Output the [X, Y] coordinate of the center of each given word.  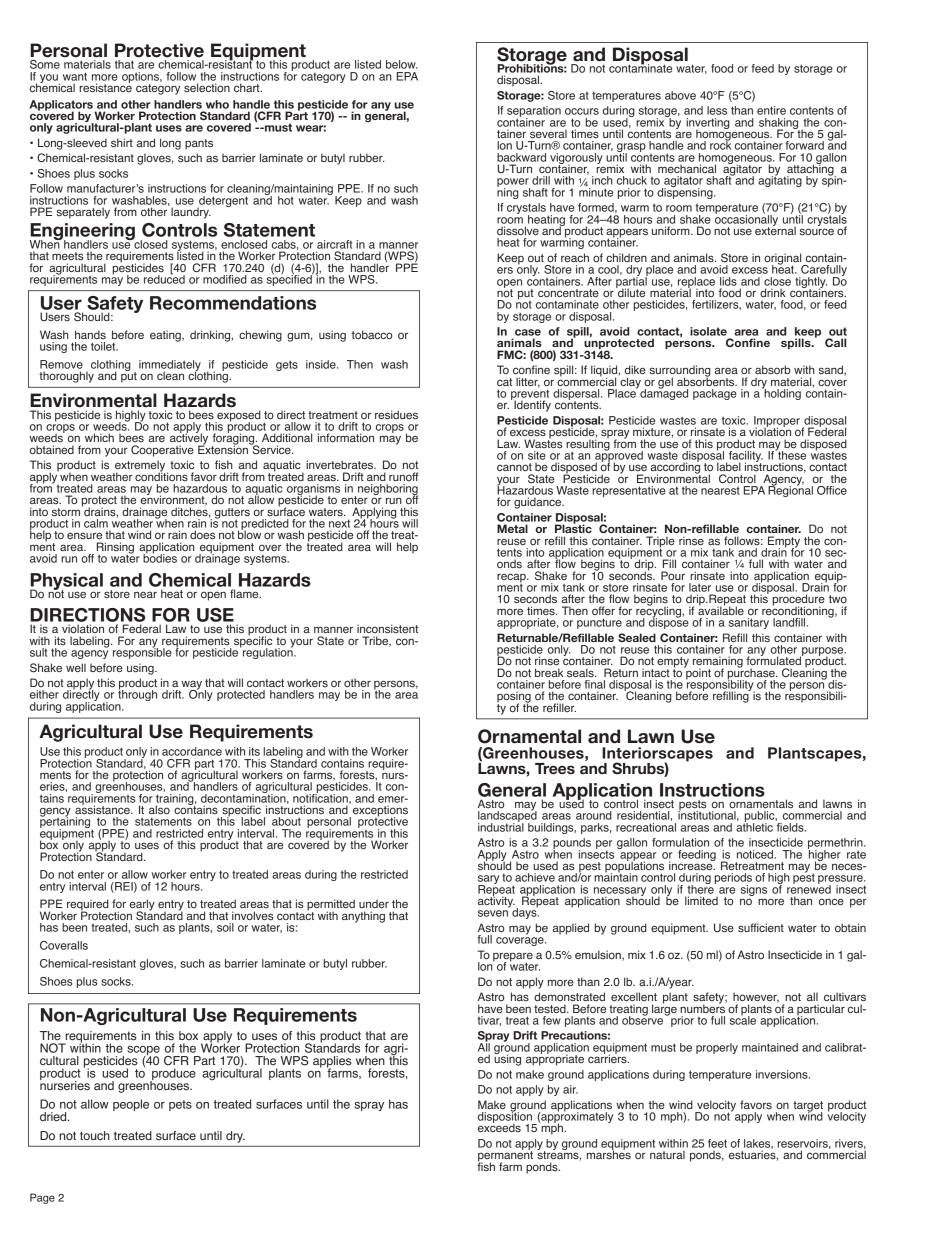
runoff [403, 476]
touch [95, 1136]
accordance [192, 751]
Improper [777, 422]
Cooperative [162, 451]
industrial [501, 826]
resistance [105, 87]
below [402, 64]
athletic [754, 826]
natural [667, 1154]
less [717, 110]
